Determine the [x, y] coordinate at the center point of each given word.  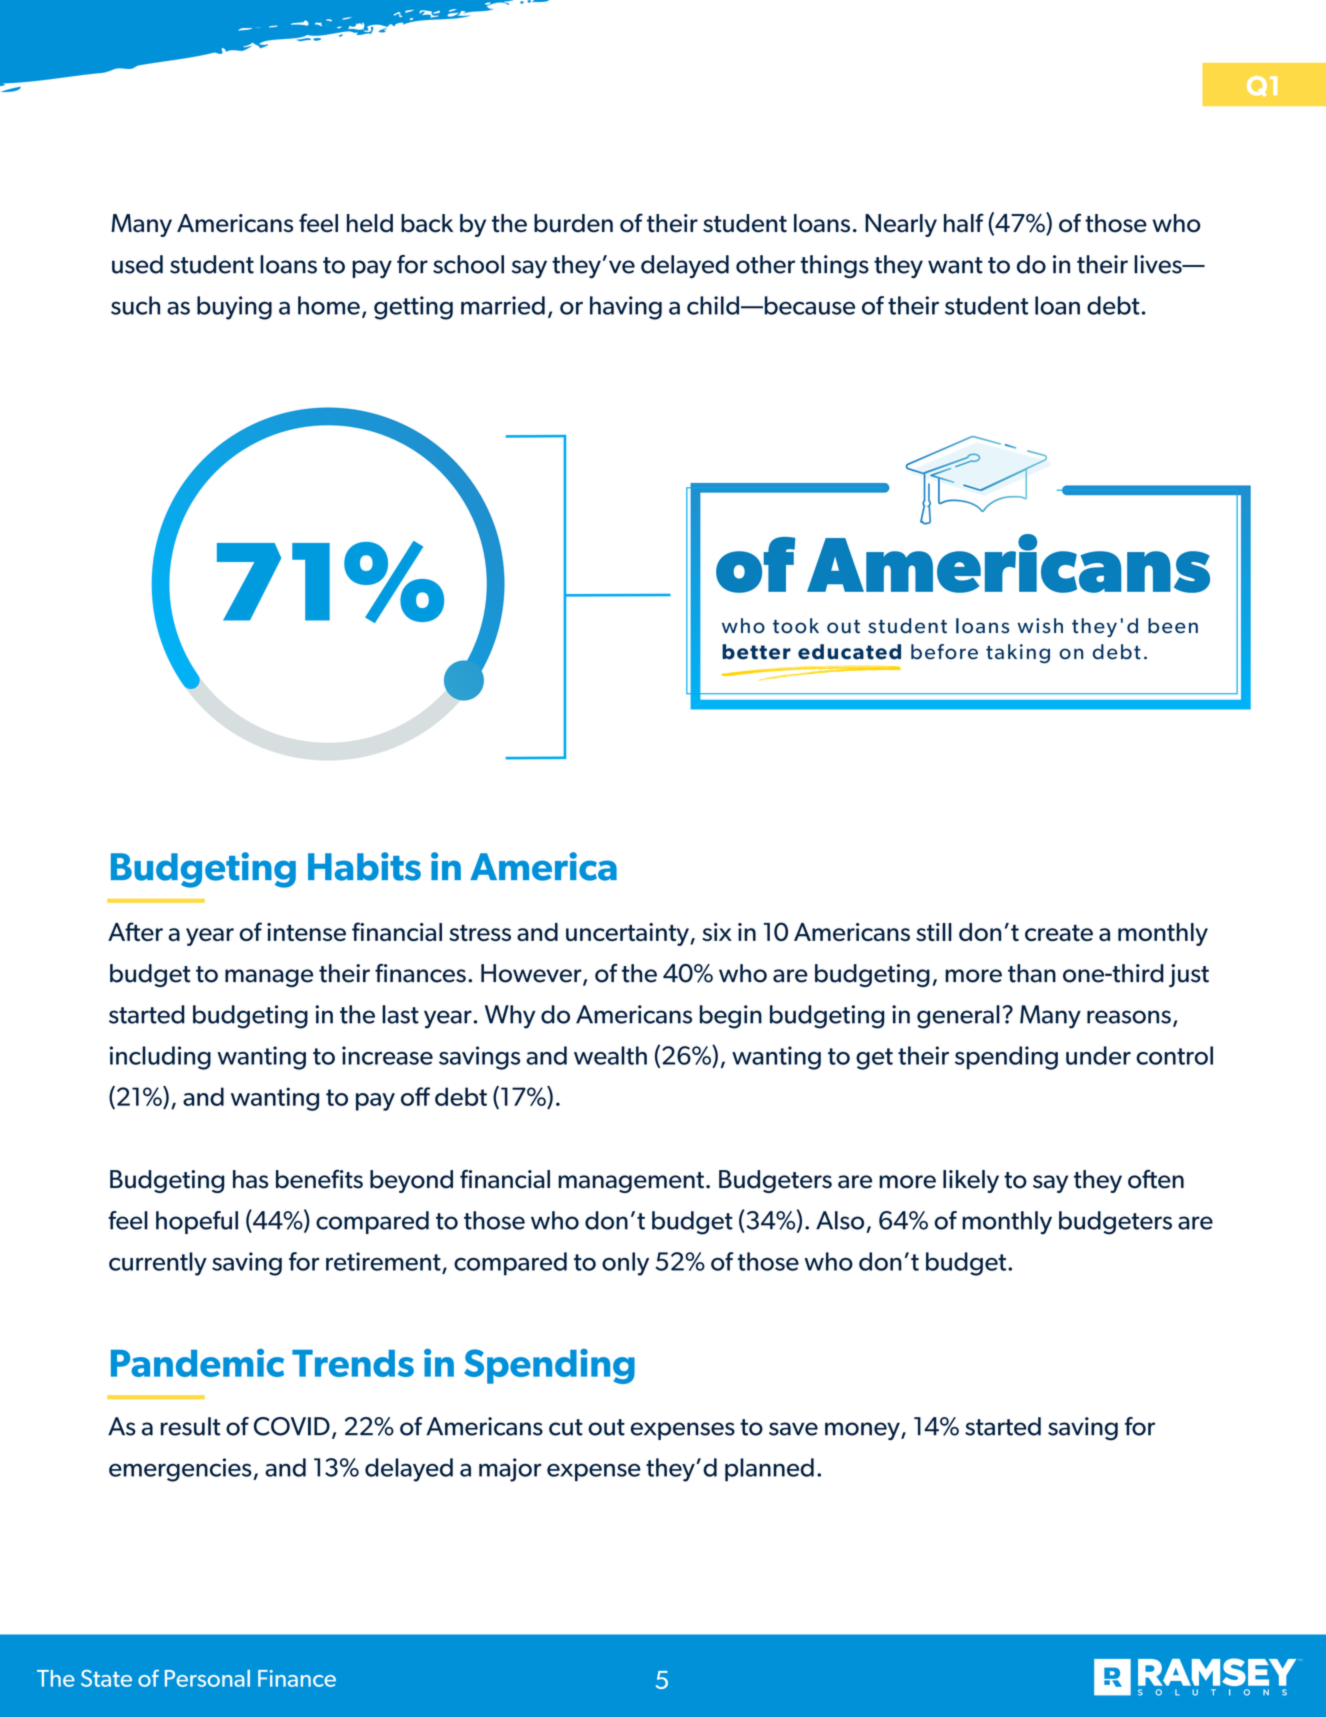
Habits [364, 866]
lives [1159, 264]
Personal [207, 1678]
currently [158, 1264]
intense [306, 932]
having [626, 308]
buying [234, 308]
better [756, 652]
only [625, 1264]
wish [1040, 626]
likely [971, 1181]
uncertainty [628, 934]
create [1059, 933]
